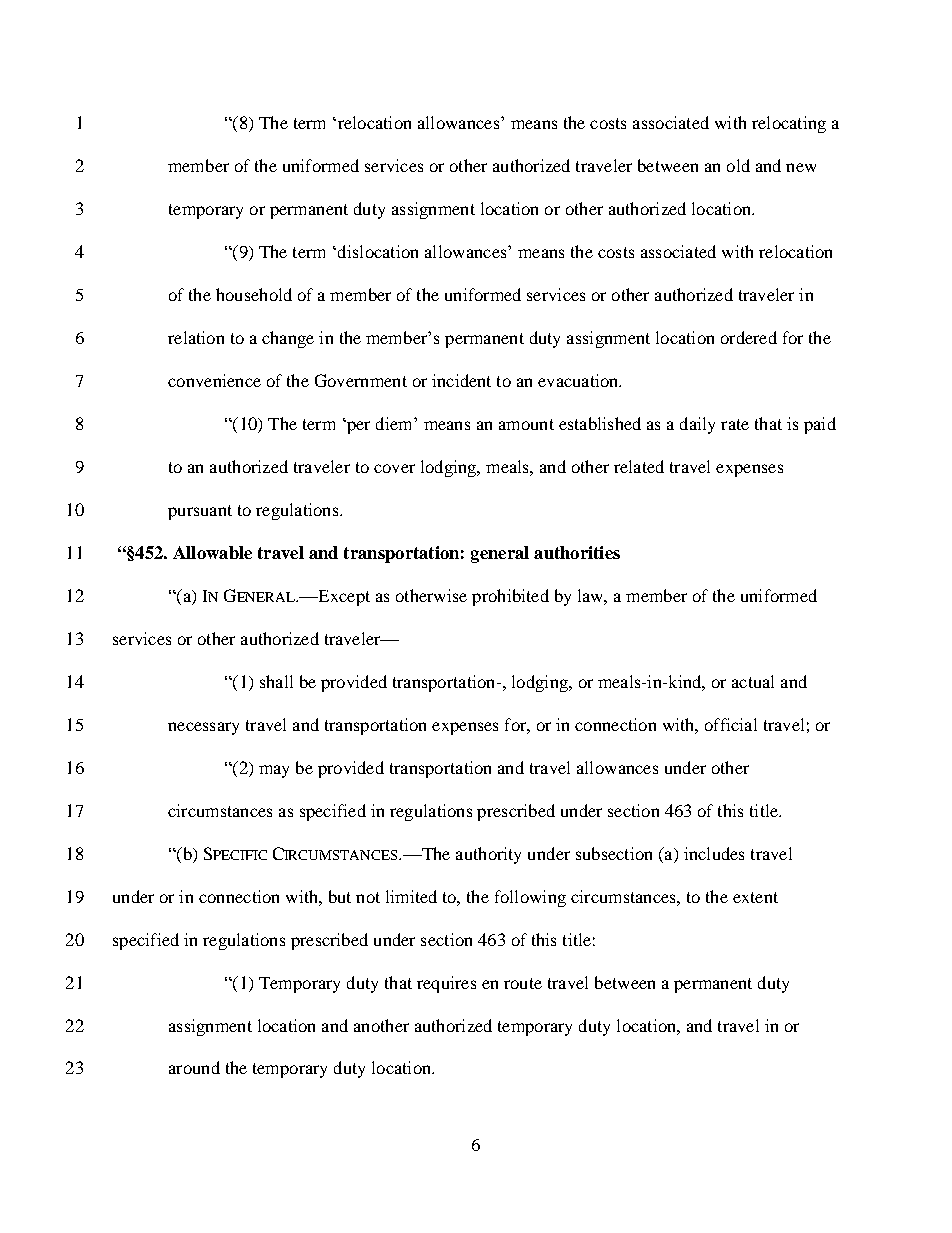 Image resolution: width=952 pixels, height=1233 pixels. I want to click on may, so click(274, 771).
